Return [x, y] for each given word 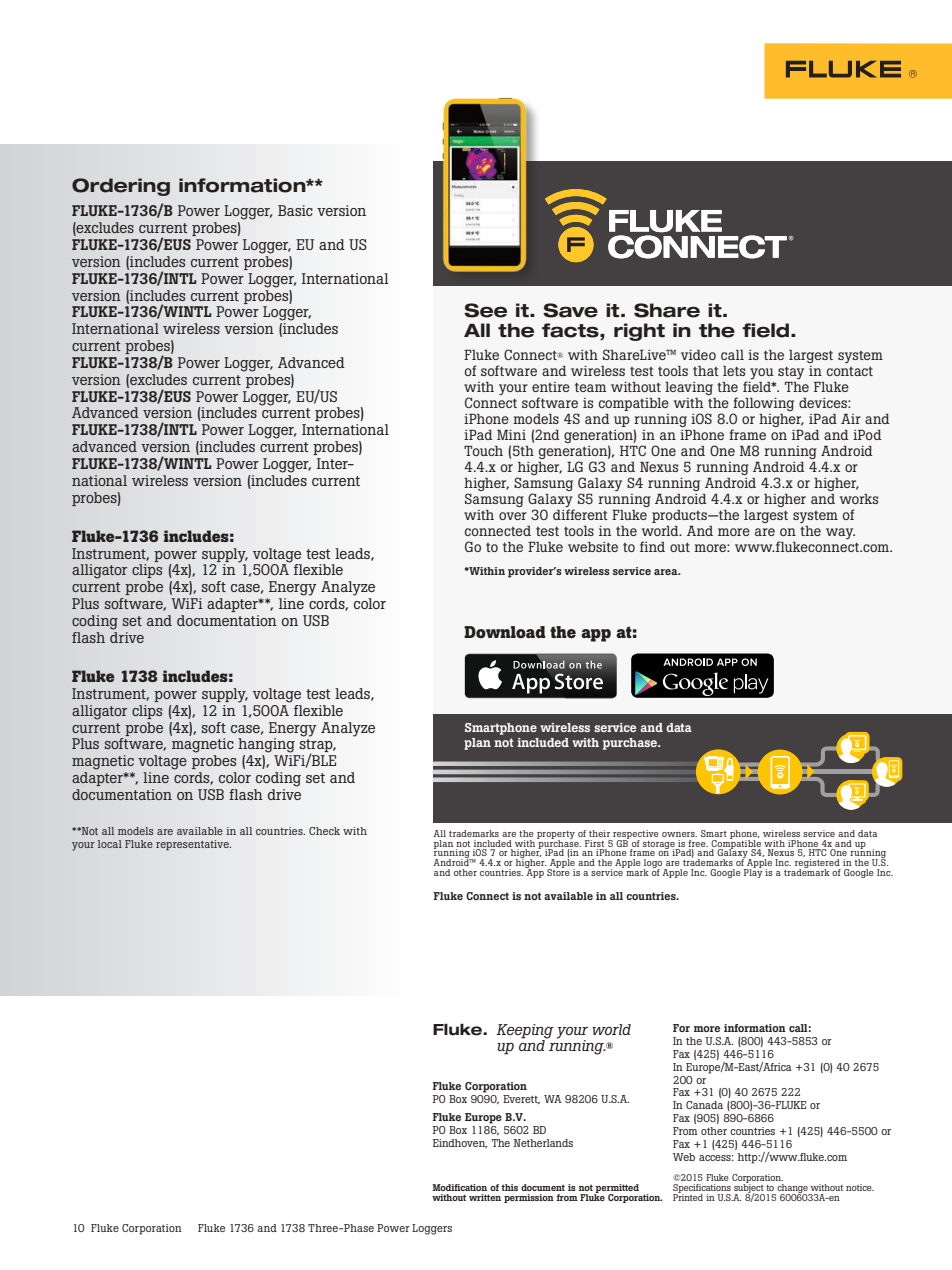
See [485, 310]
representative [193, 845]
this [509, 1187]
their [599, 833]
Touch [483, 451]
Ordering [121, 187]
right [639, 332]
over [513, 516]
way [840, 533]
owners [679, 834]
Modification [459, 1187]
